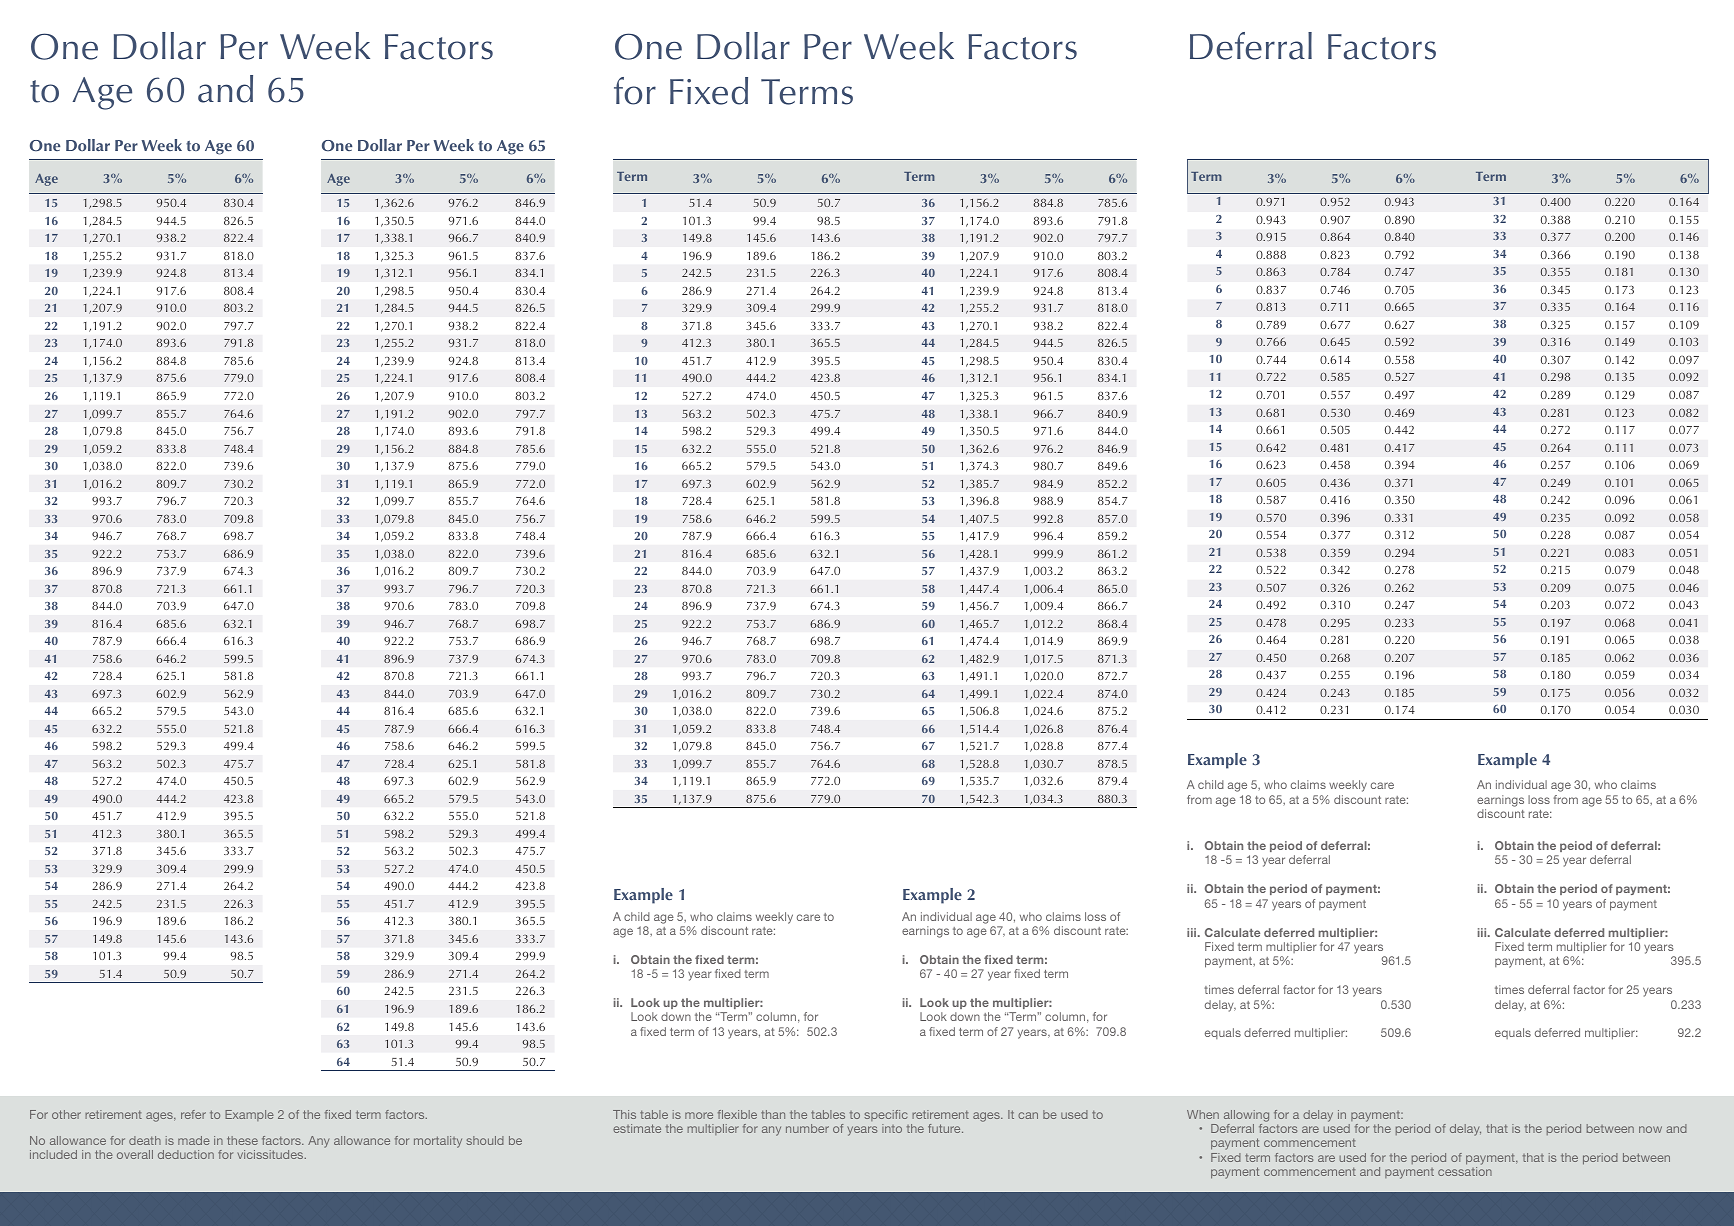 The height and width of the screenshot is (1226, 1734). I want to click on refer, so click(193, 1114).
